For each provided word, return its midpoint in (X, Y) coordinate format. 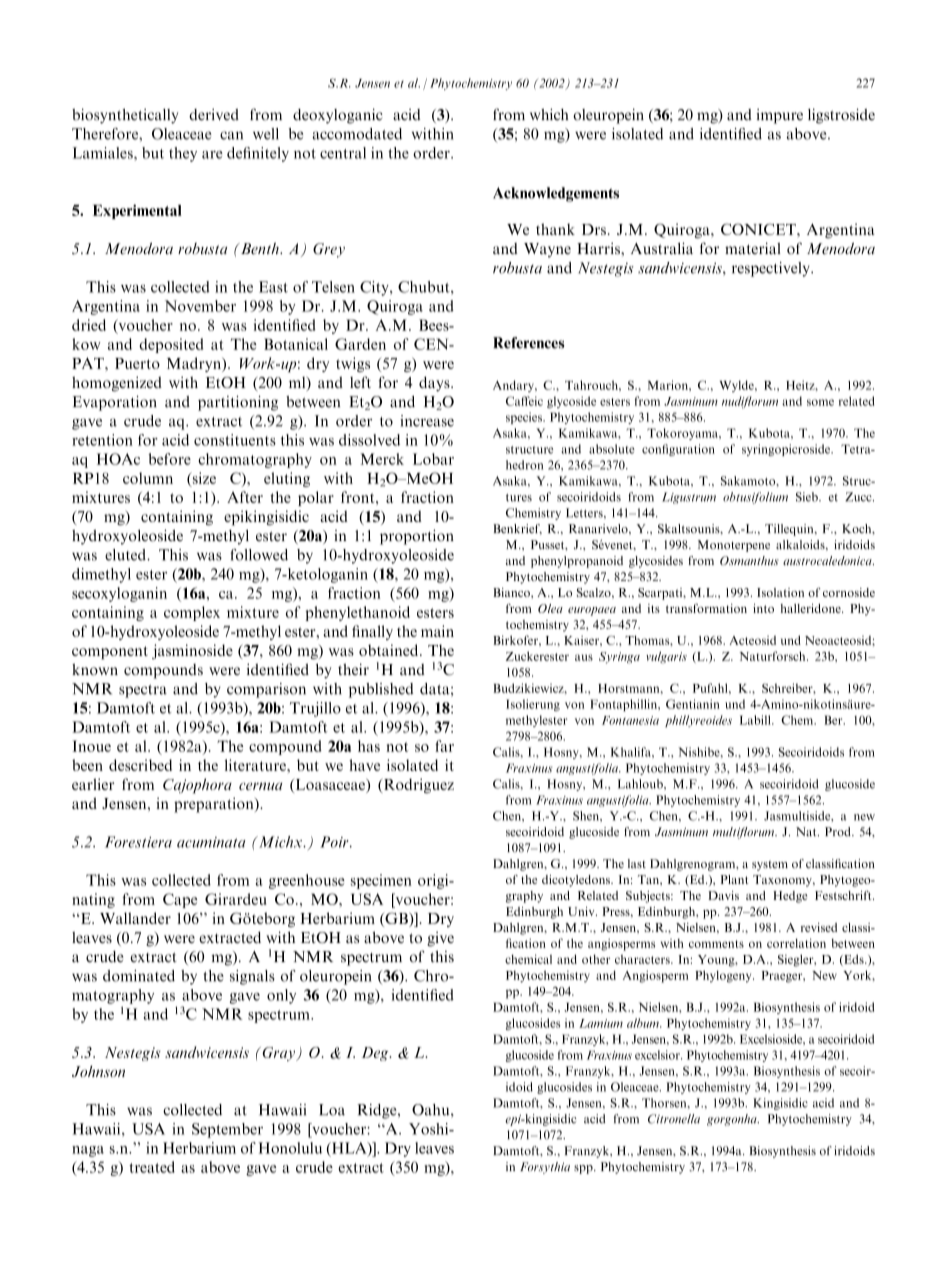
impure (779, 116)
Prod (839, 832)
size (203, 479)
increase (427, 421)
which (549, 114)
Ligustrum (689, 498)
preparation (215, 805)
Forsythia (545, 1168)
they (183, 154)
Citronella (674, 1119)
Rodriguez (418, 786)
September (227, 1130)
